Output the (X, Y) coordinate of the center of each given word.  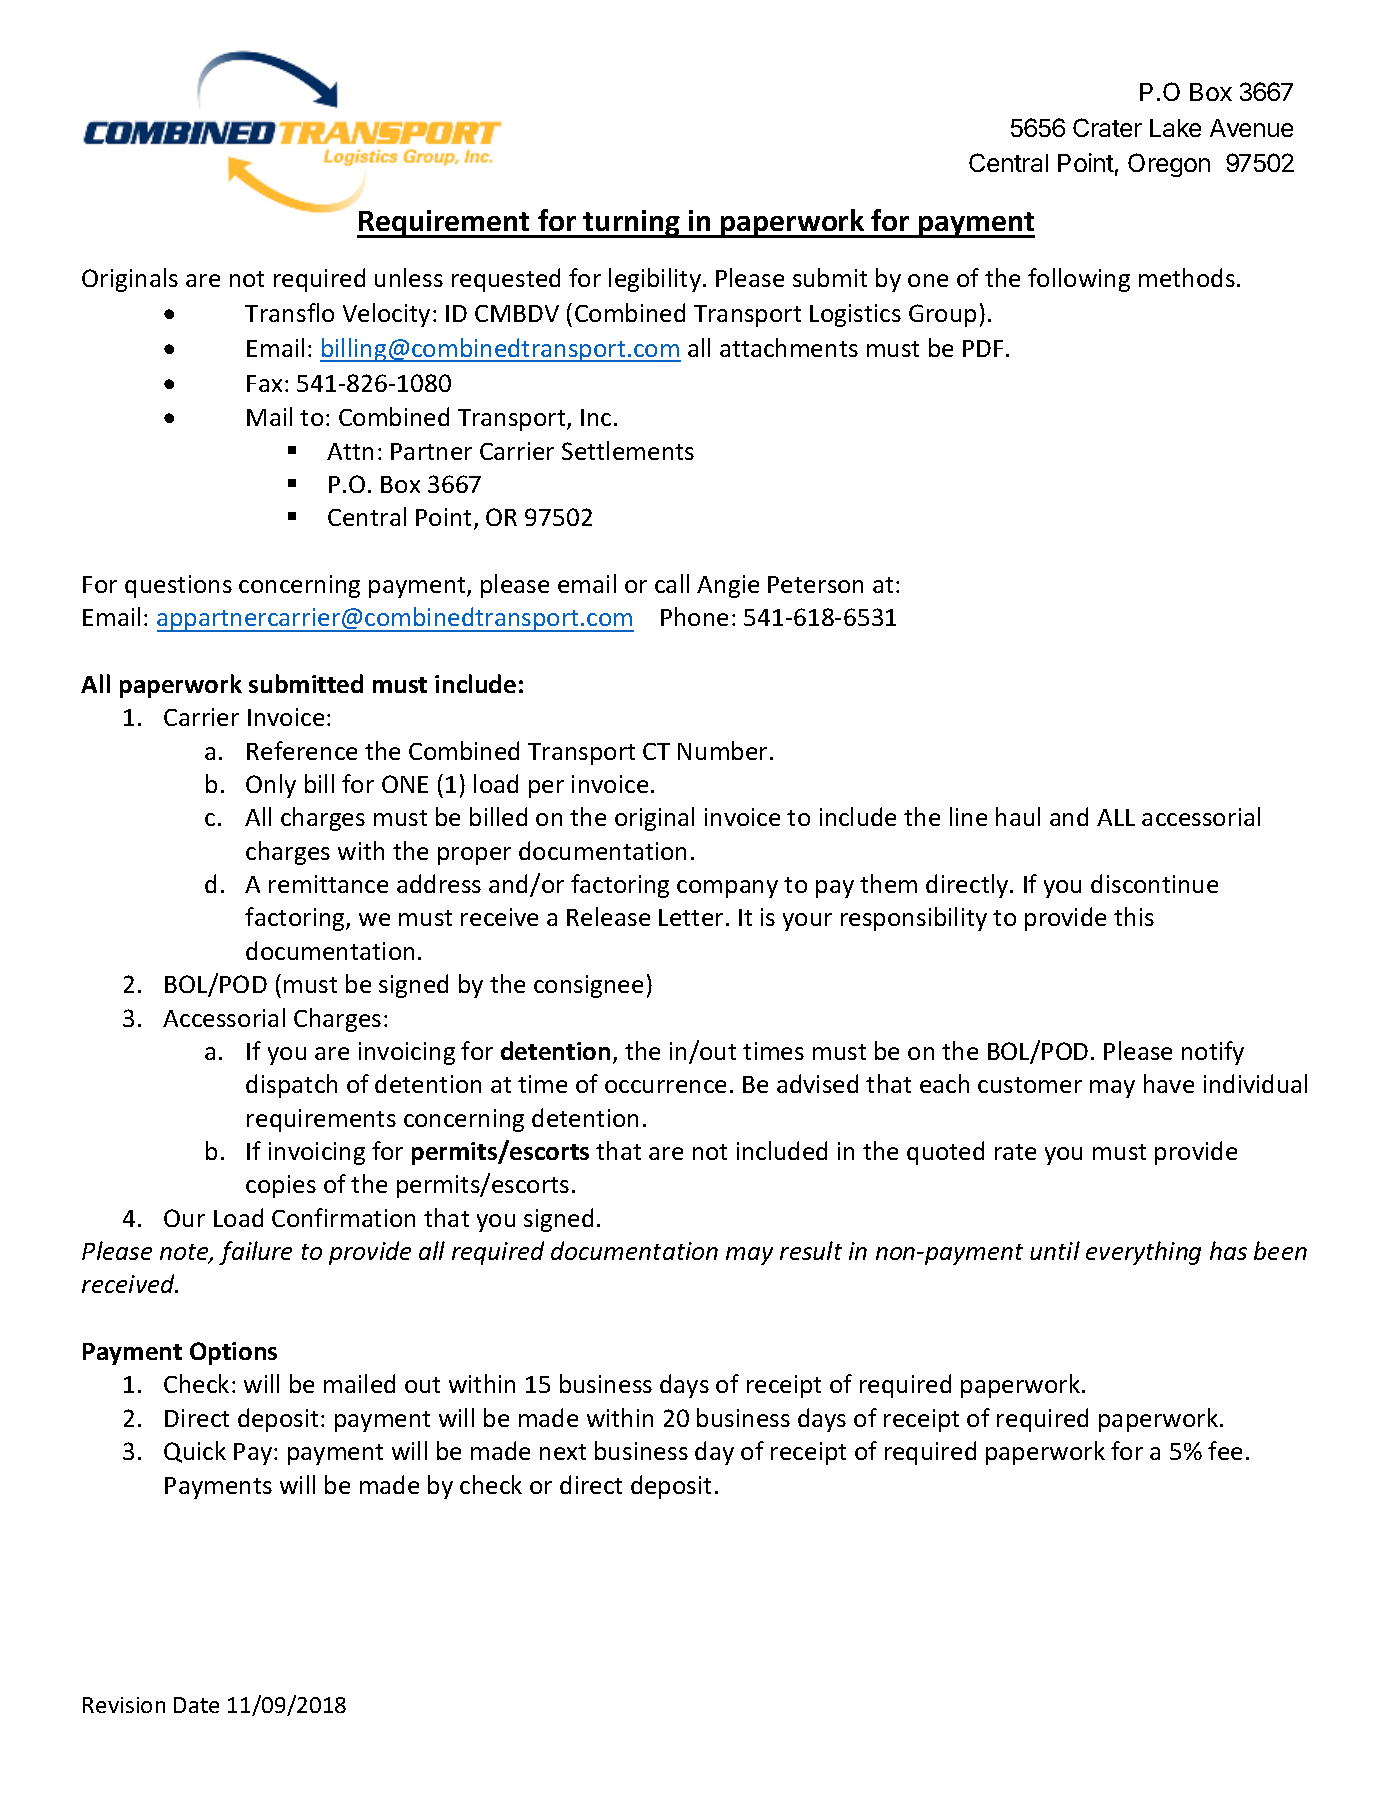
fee (1225, 1450)
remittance (328, 884)
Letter (691, 917)
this (1134, 916)
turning (632, 224)
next (563, 1452)
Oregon (1169, 165)
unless (409, 277)
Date (196, 1705)
